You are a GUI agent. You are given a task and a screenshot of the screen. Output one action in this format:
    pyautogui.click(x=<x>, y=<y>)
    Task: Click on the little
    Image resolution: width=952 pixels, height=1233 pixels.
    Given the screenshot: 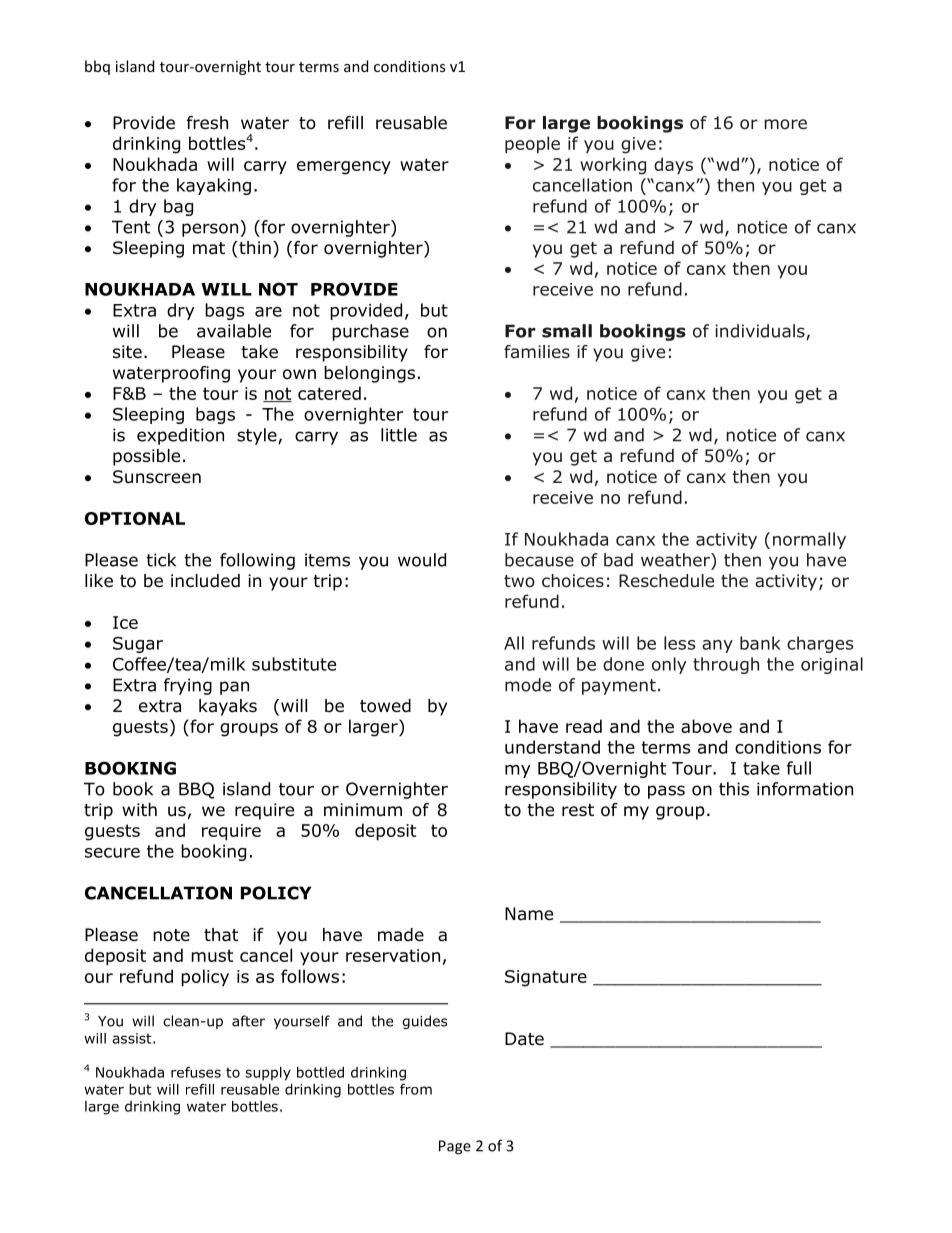 What is the action you would take?
    pyautogui.click(x=399, y=435)
